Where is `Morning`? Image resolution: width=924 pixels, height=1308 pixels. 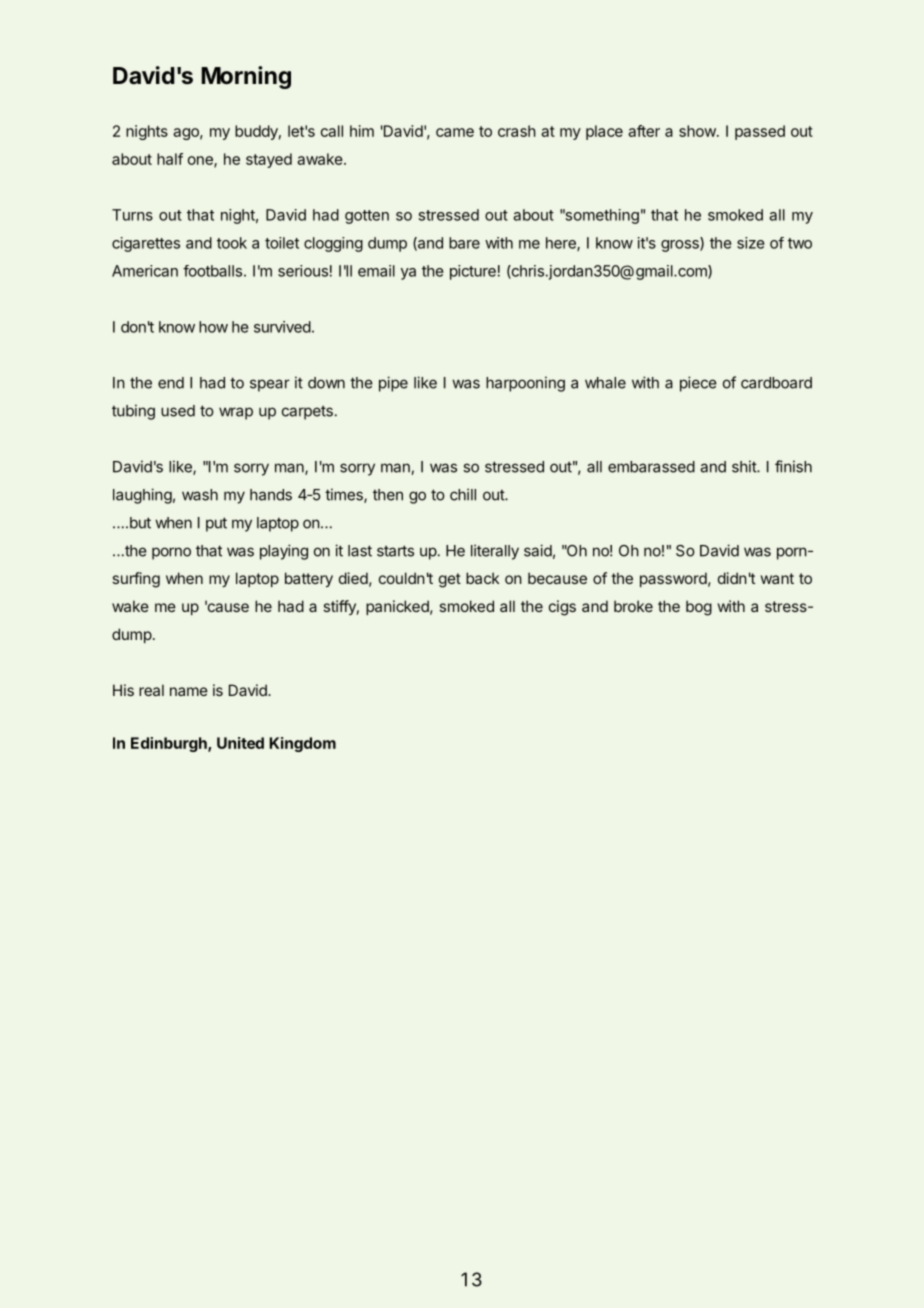
Morning is located at coordinates (246, 77).
